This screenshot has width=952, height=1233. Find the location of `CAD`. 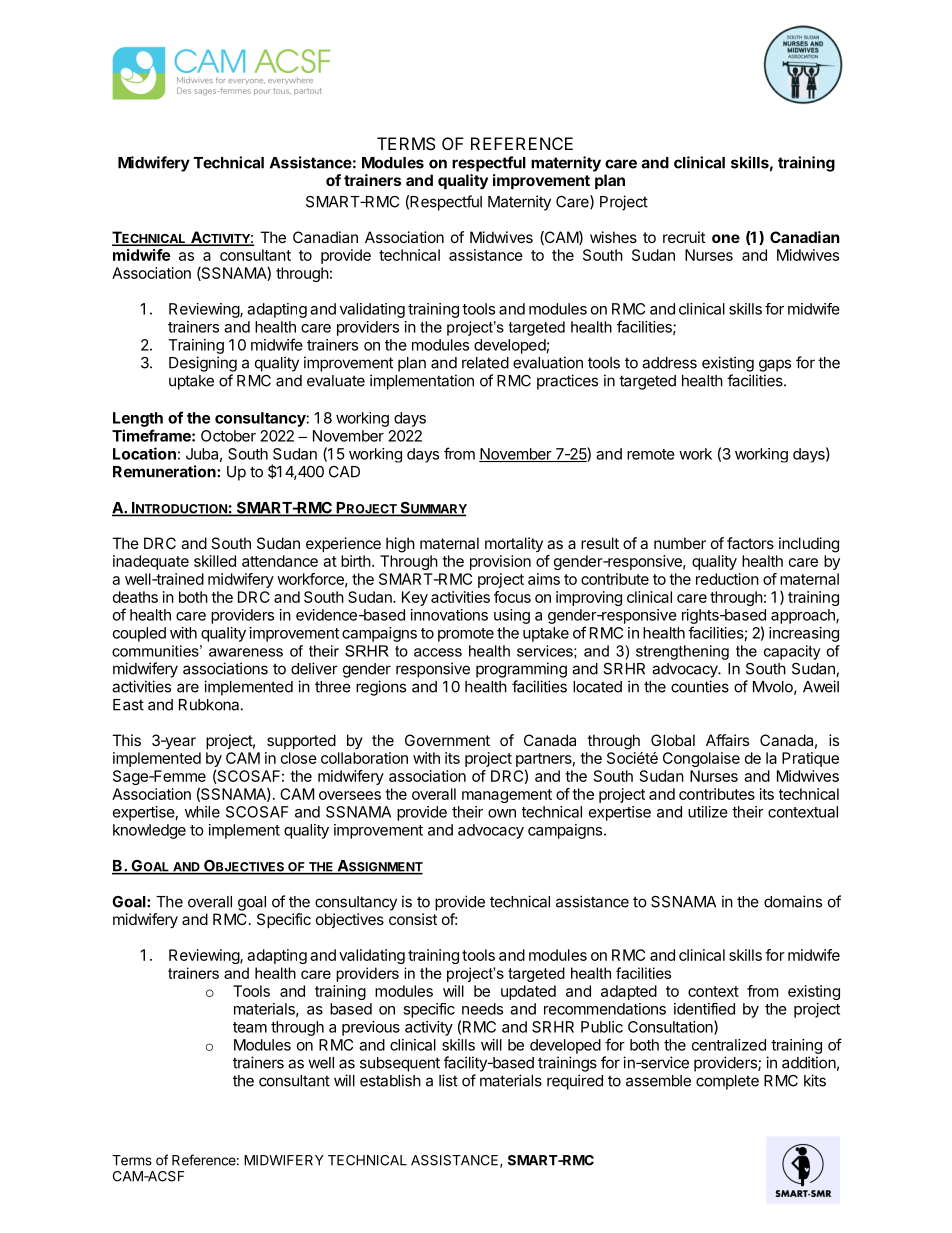

CAD is located at coordinates (344, 472).
